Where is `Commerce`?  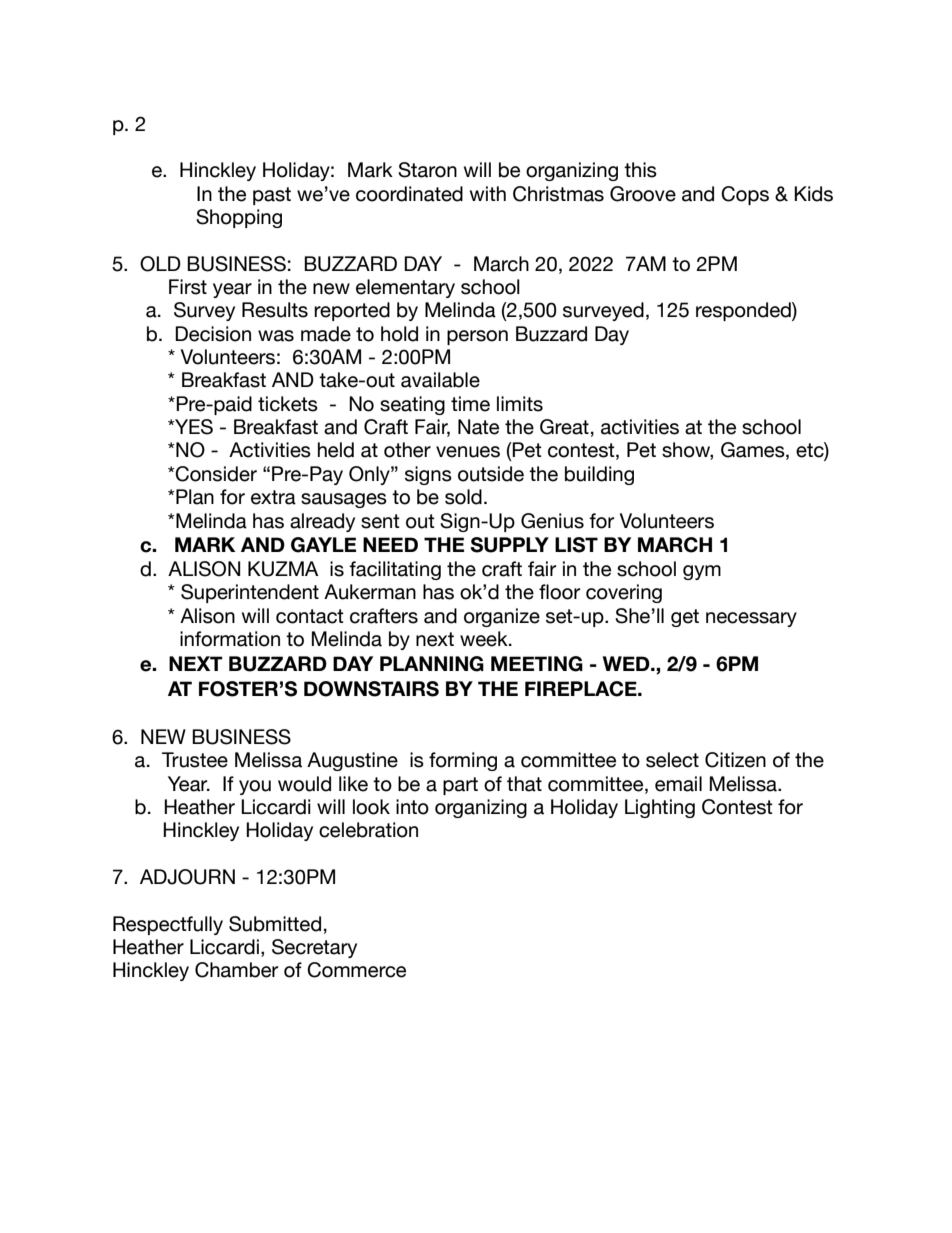 Commerce is located at coordinates (356, 970).
